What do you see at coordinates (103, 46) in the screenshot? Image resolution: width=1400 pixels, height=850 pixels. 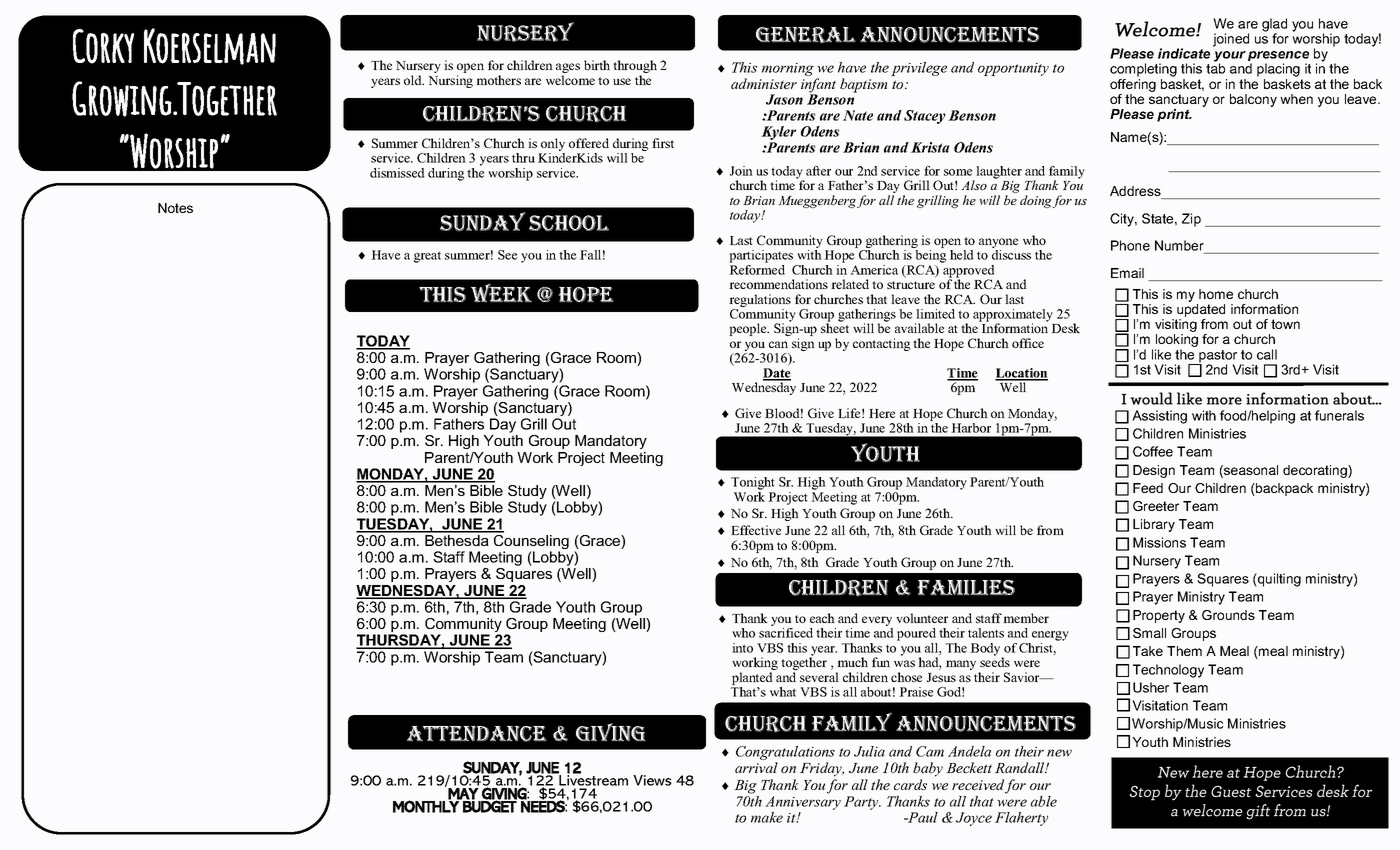 I see `Corky` at bounding box center [103, 46].
